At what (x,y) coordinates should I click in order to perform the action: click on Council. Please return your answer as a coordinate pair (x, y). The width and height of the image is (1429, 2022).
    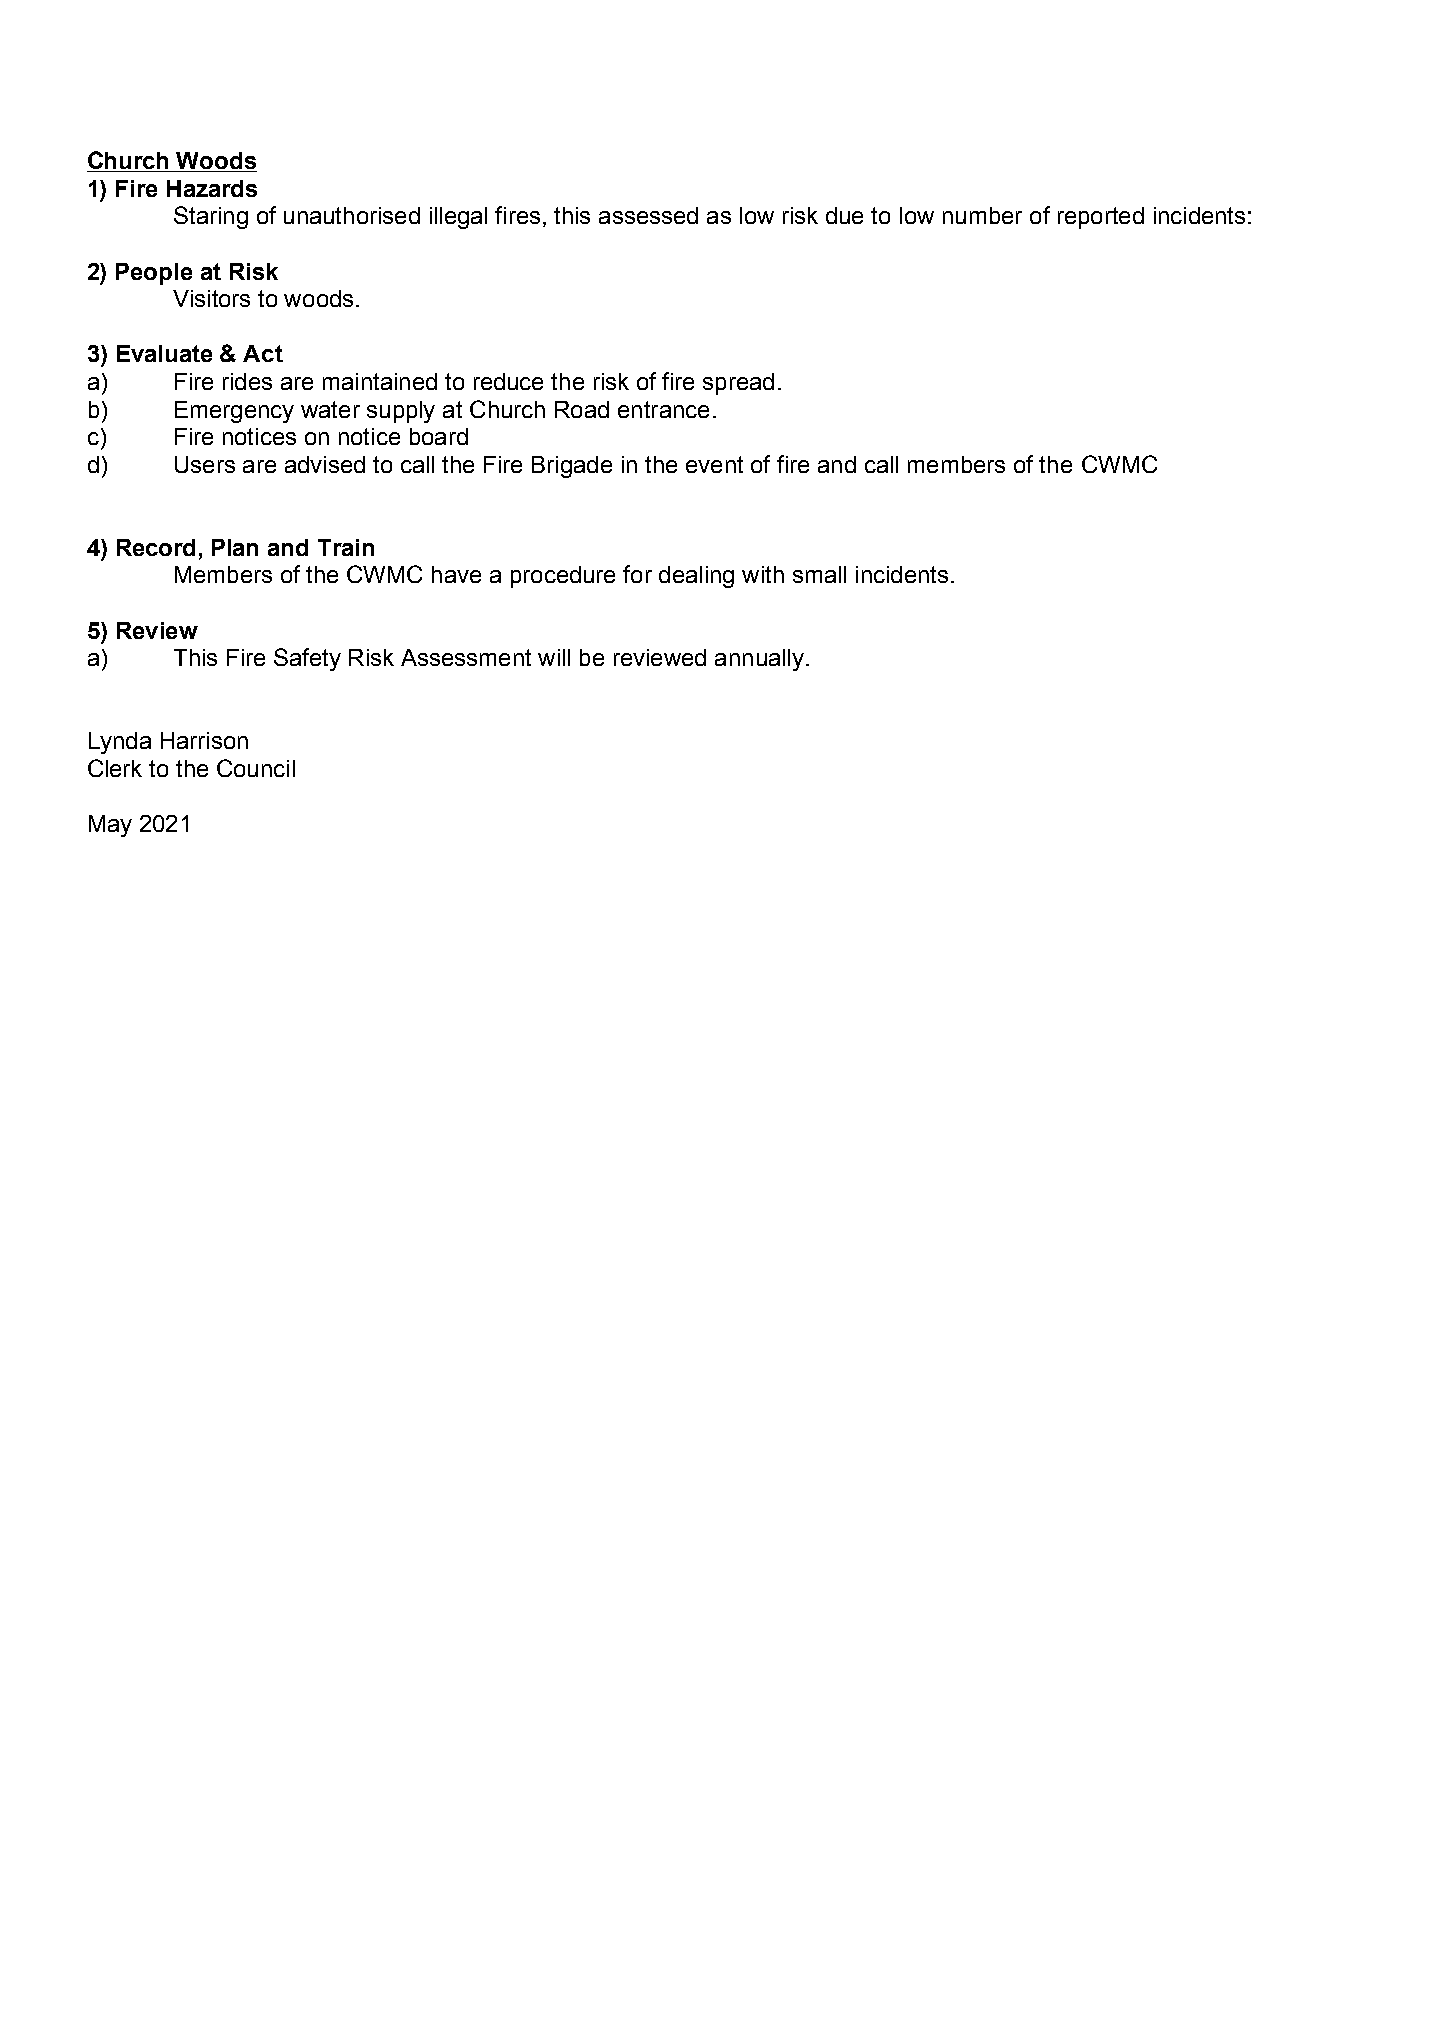
    Looking at the image, I should click on (256, 768).
